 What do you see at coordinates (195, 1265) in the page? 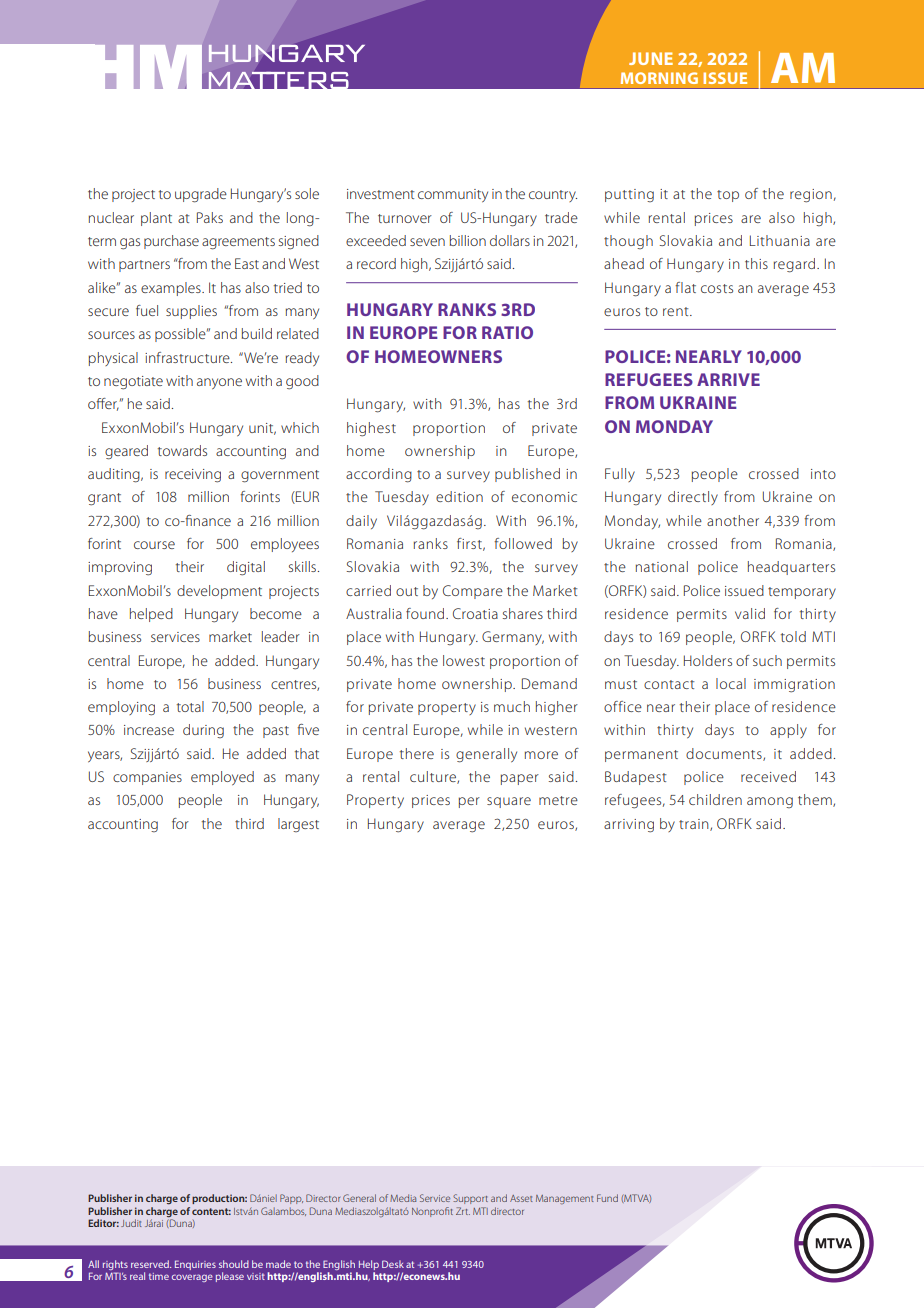
I see `Enquiries` at bounding box center [195, 1265].
